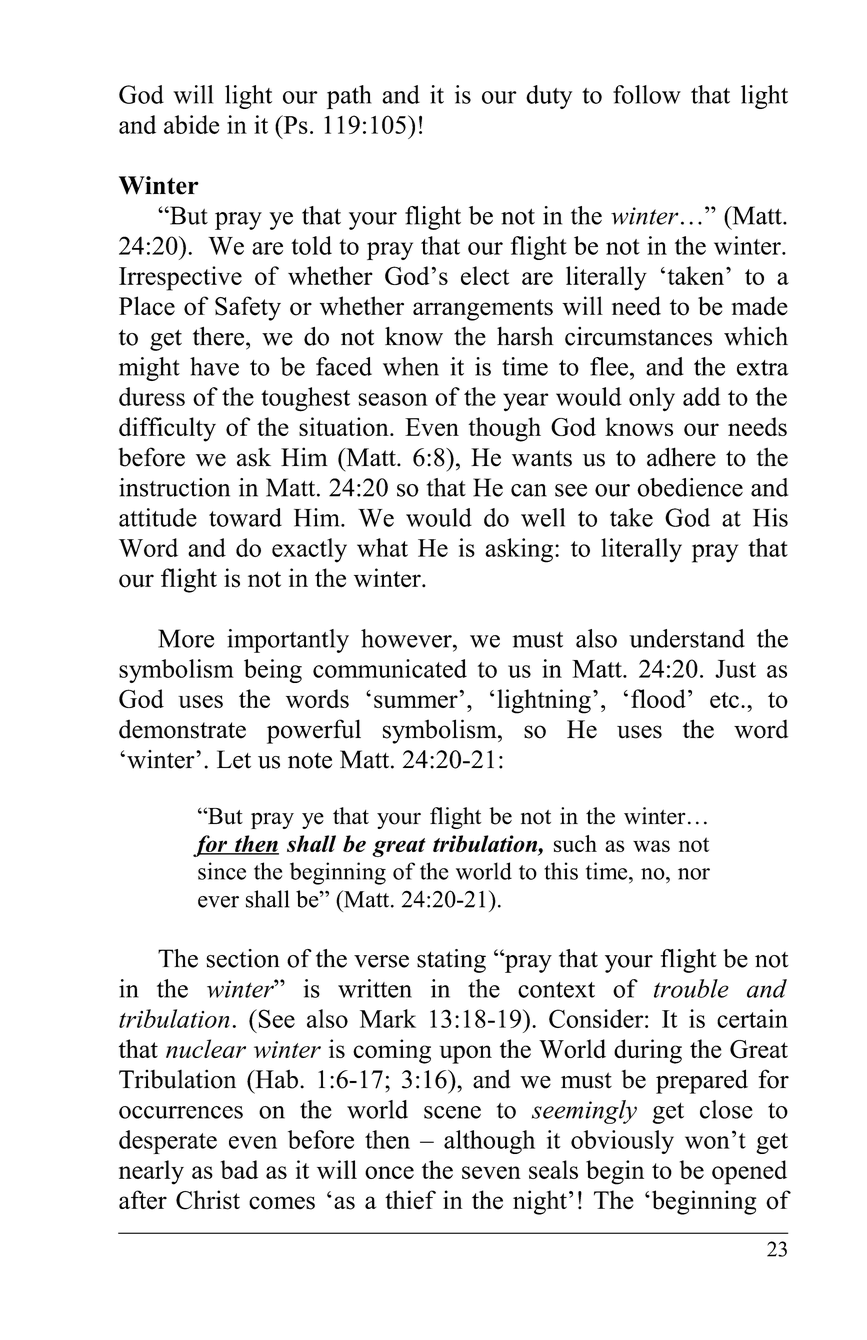 The width and height of the screenshot is (867, 1340). What do you see at coordinates (222, 871) in the screenshot?
I see `since` at bounding box center [222, 871].
